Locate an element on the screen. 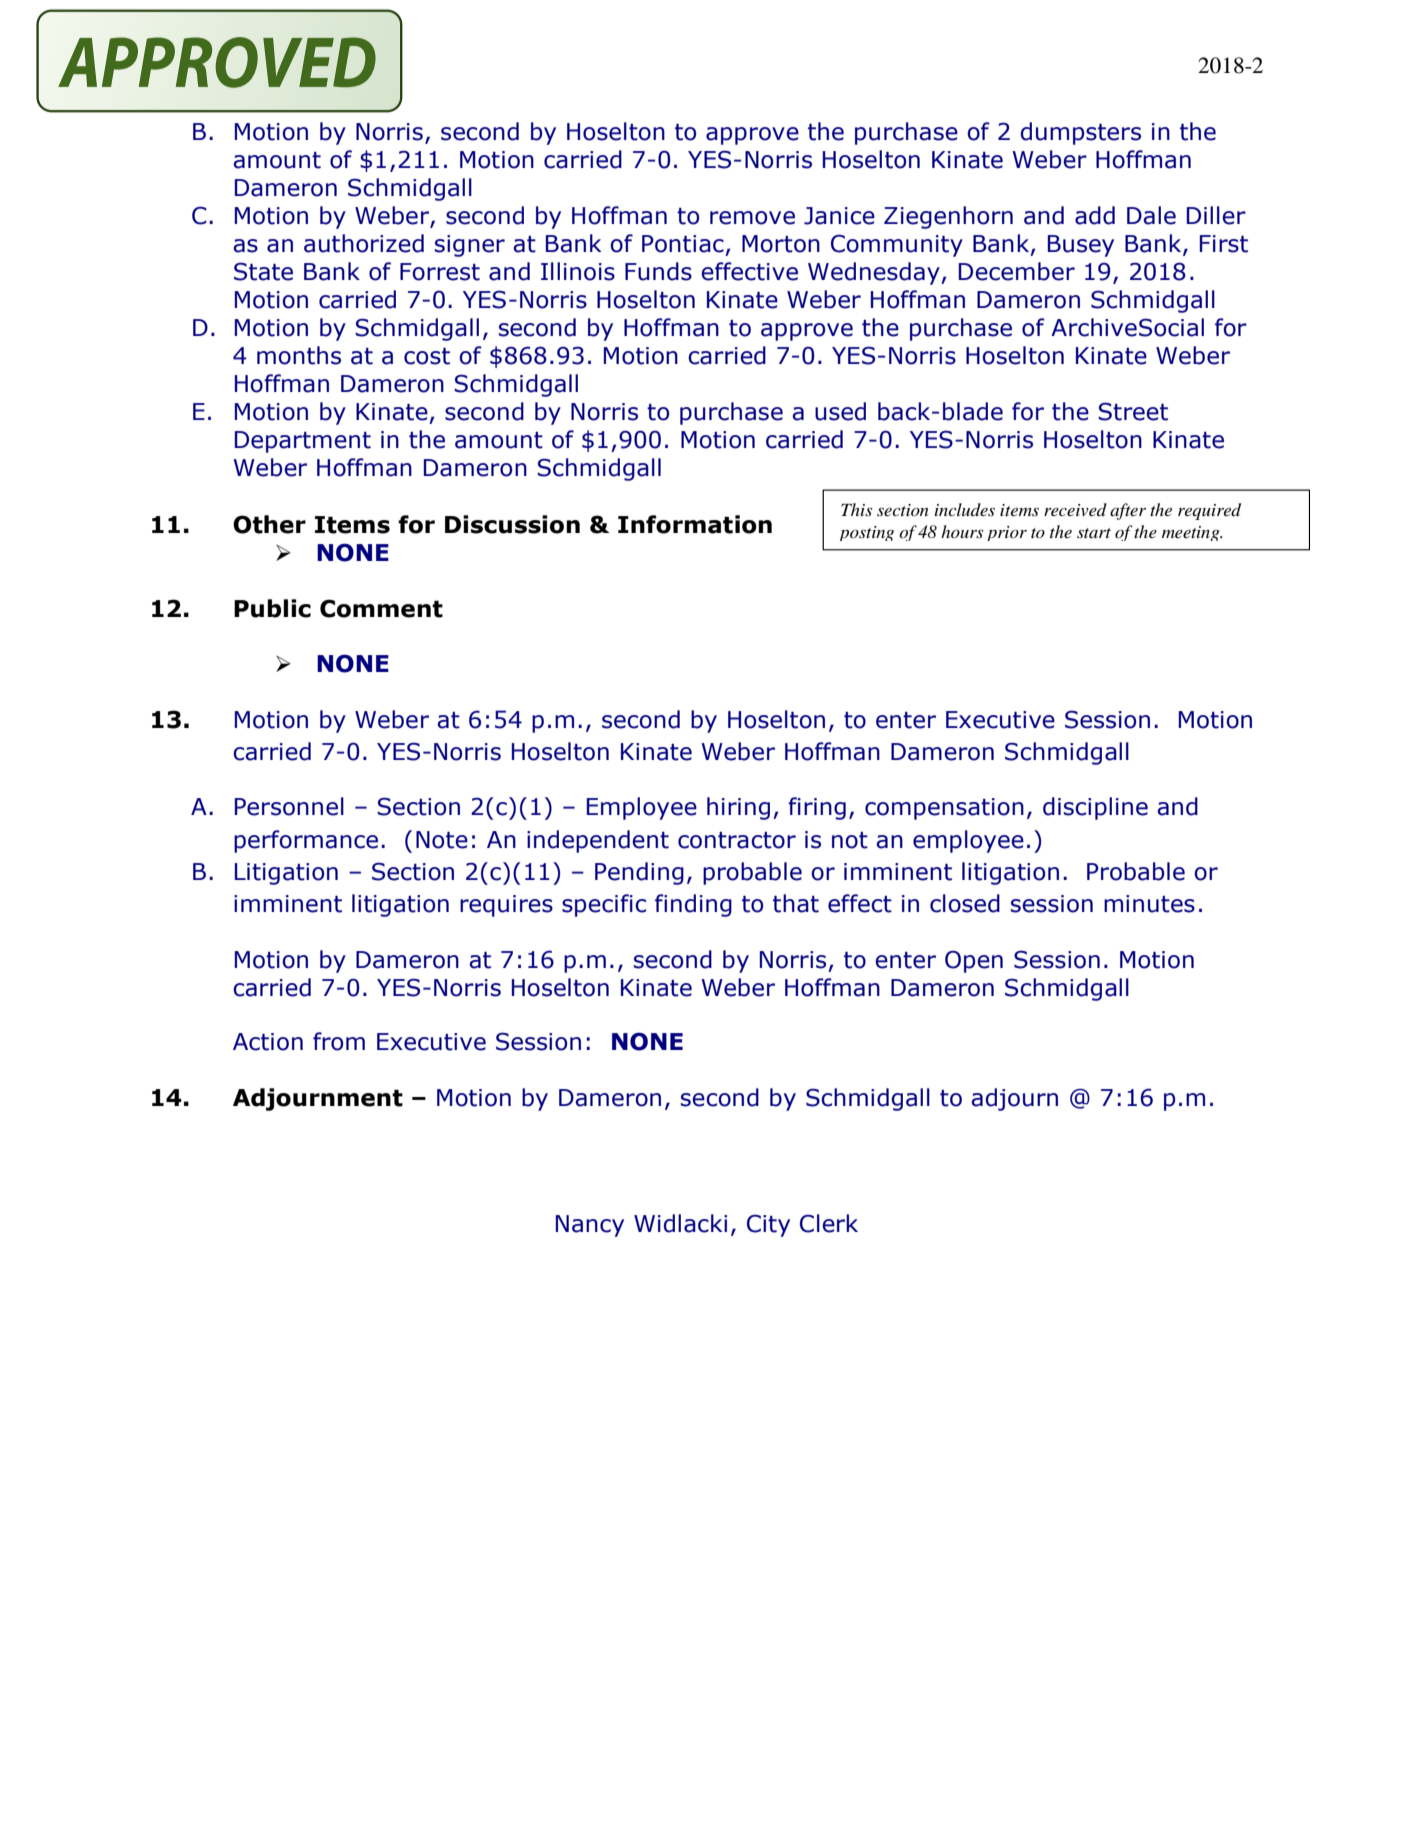 This screenshot has height=1829, width=1413. hiring is located at coordinates (738, 808).
